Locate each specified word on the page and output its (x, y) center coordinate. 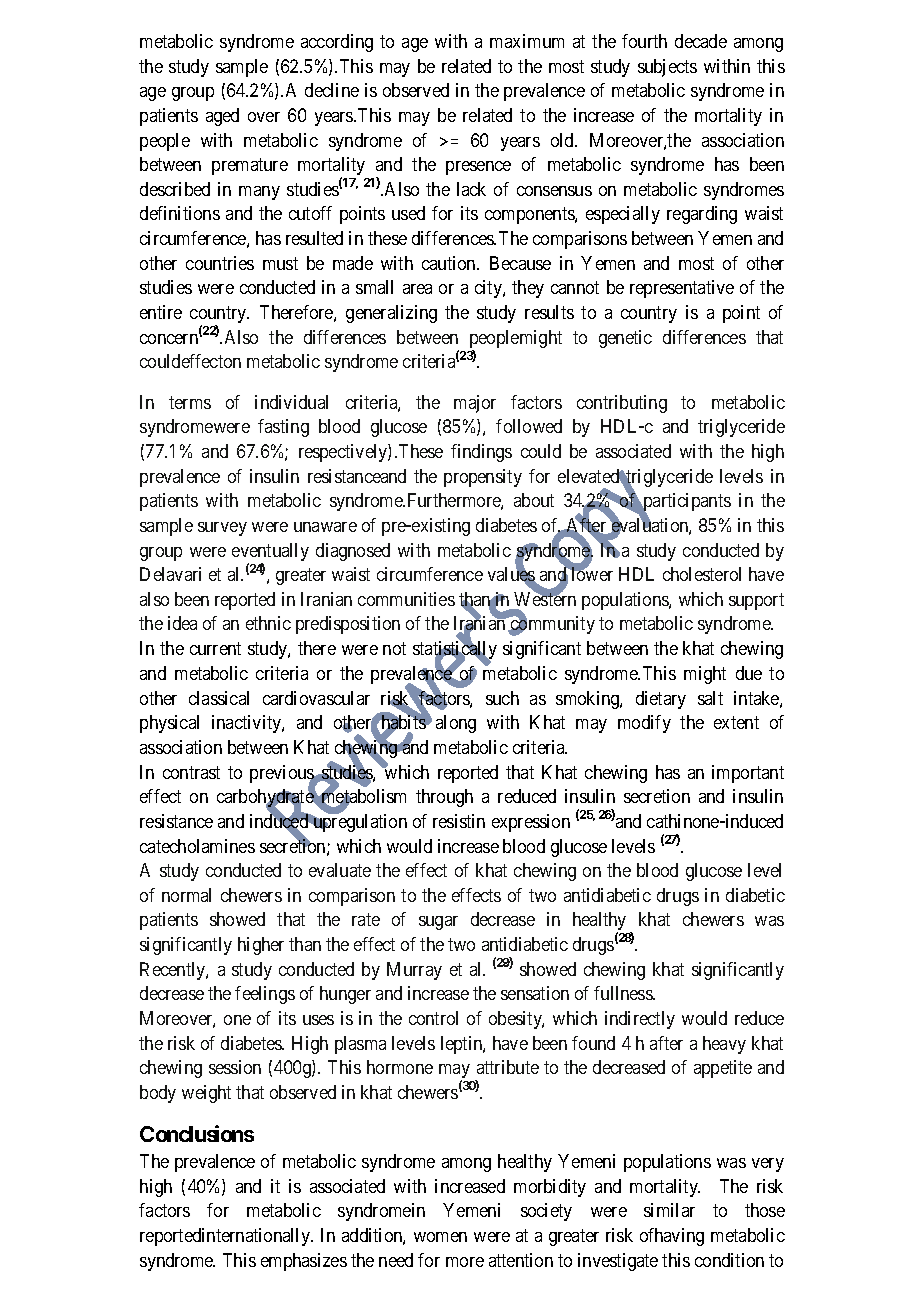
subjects (667, 68)
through (444, 798)
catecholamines (197, 846)
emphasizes (304, 1262)
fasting (283, 428)
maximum (527, 41)
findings (481, 453)
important (748, 774)
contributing (622, 404)
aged (222, 117)
